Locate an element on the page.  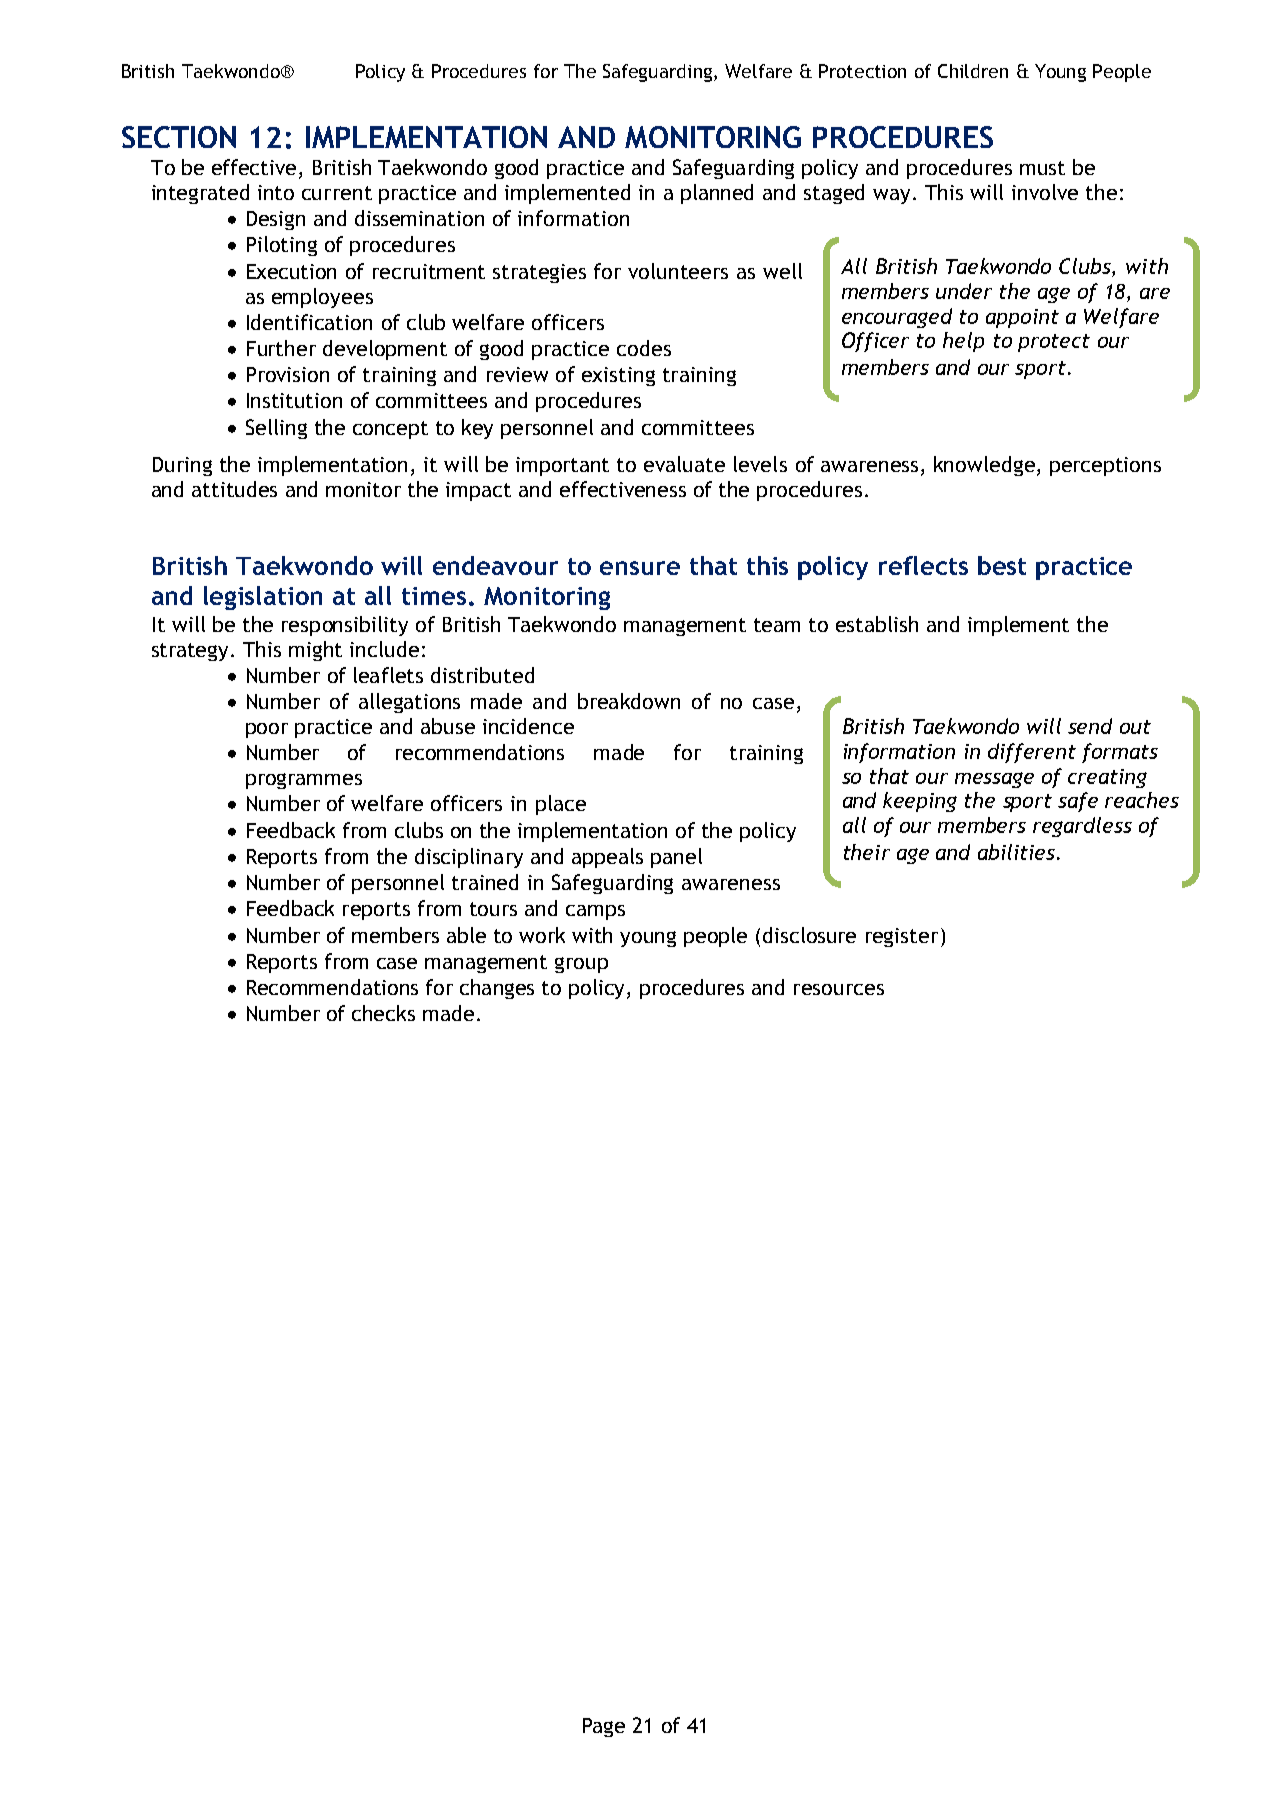
into is located at coordinates (276, 192).
